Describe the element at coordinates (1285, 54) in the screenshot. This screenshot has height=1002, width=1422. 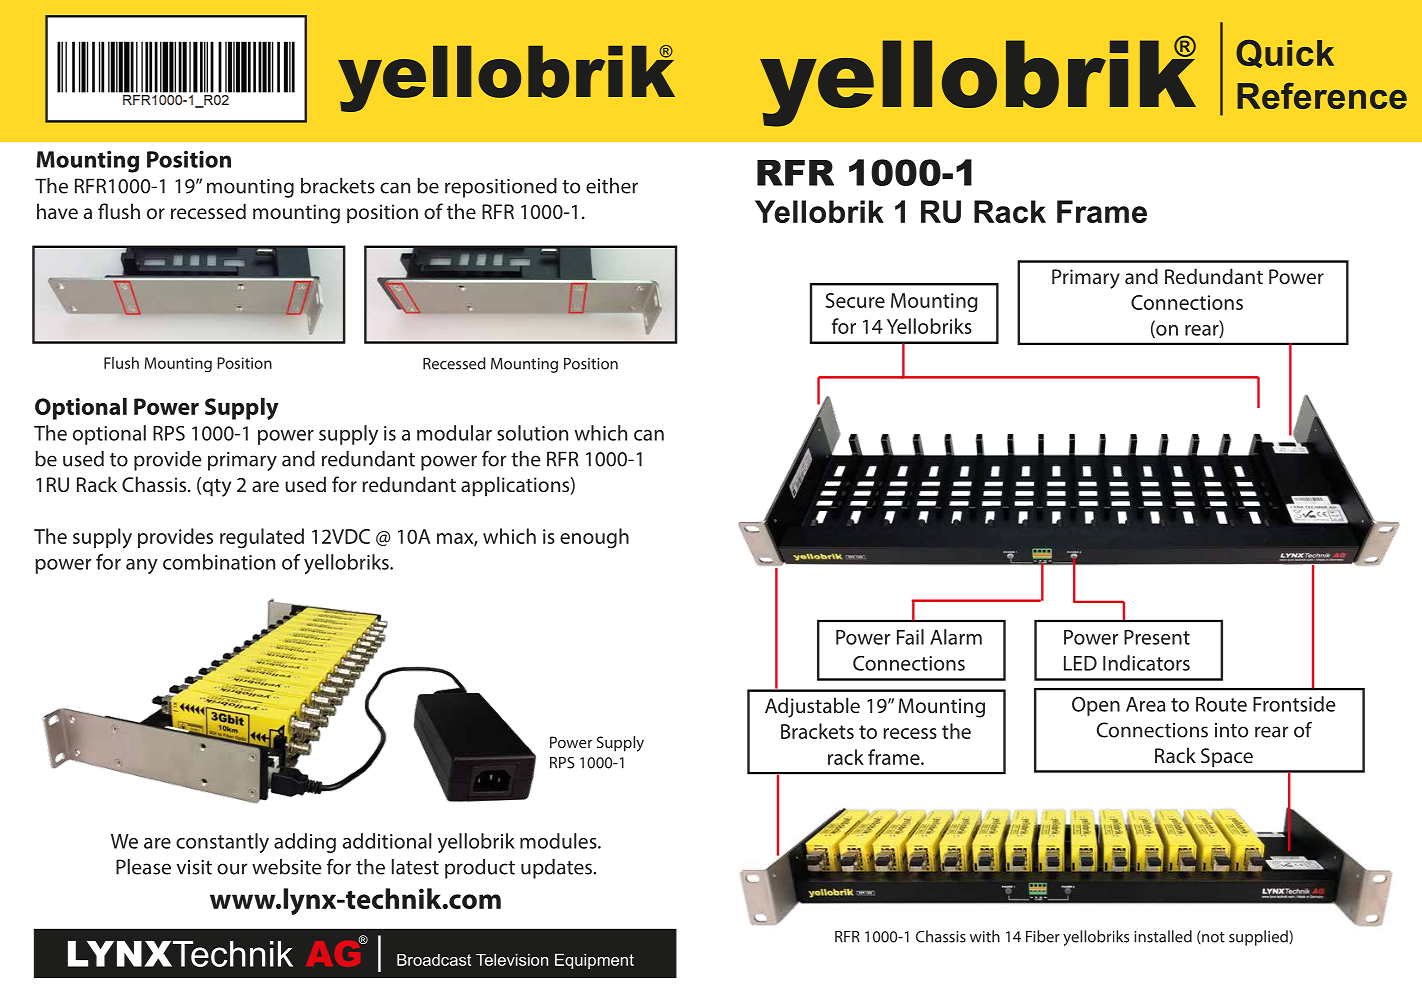
I see `Quick` at that location.
